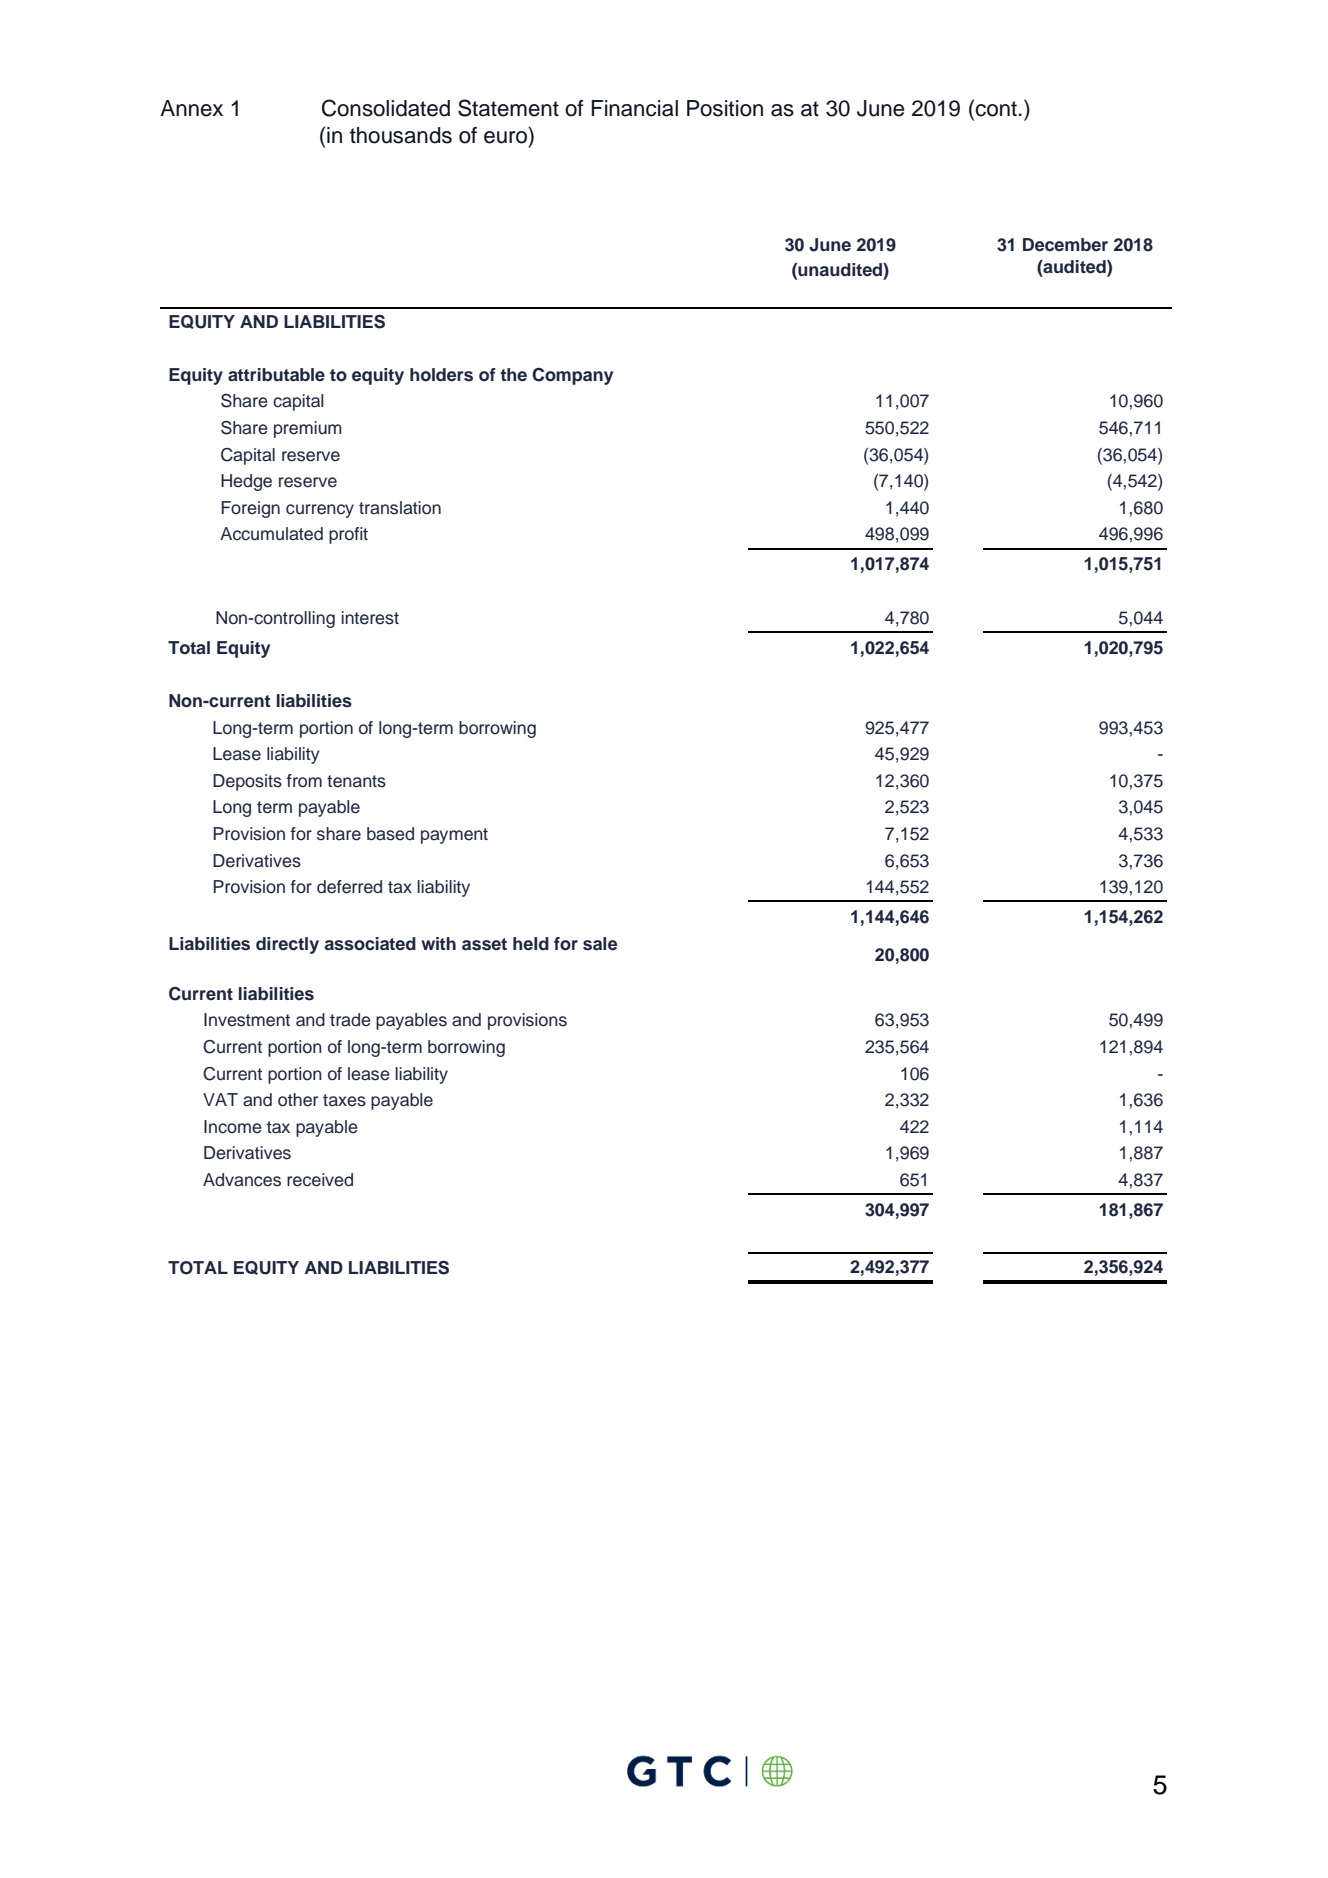 This screenshot has width=1328, height=1878. I want to click on Consolidated, so click(386, 108).
